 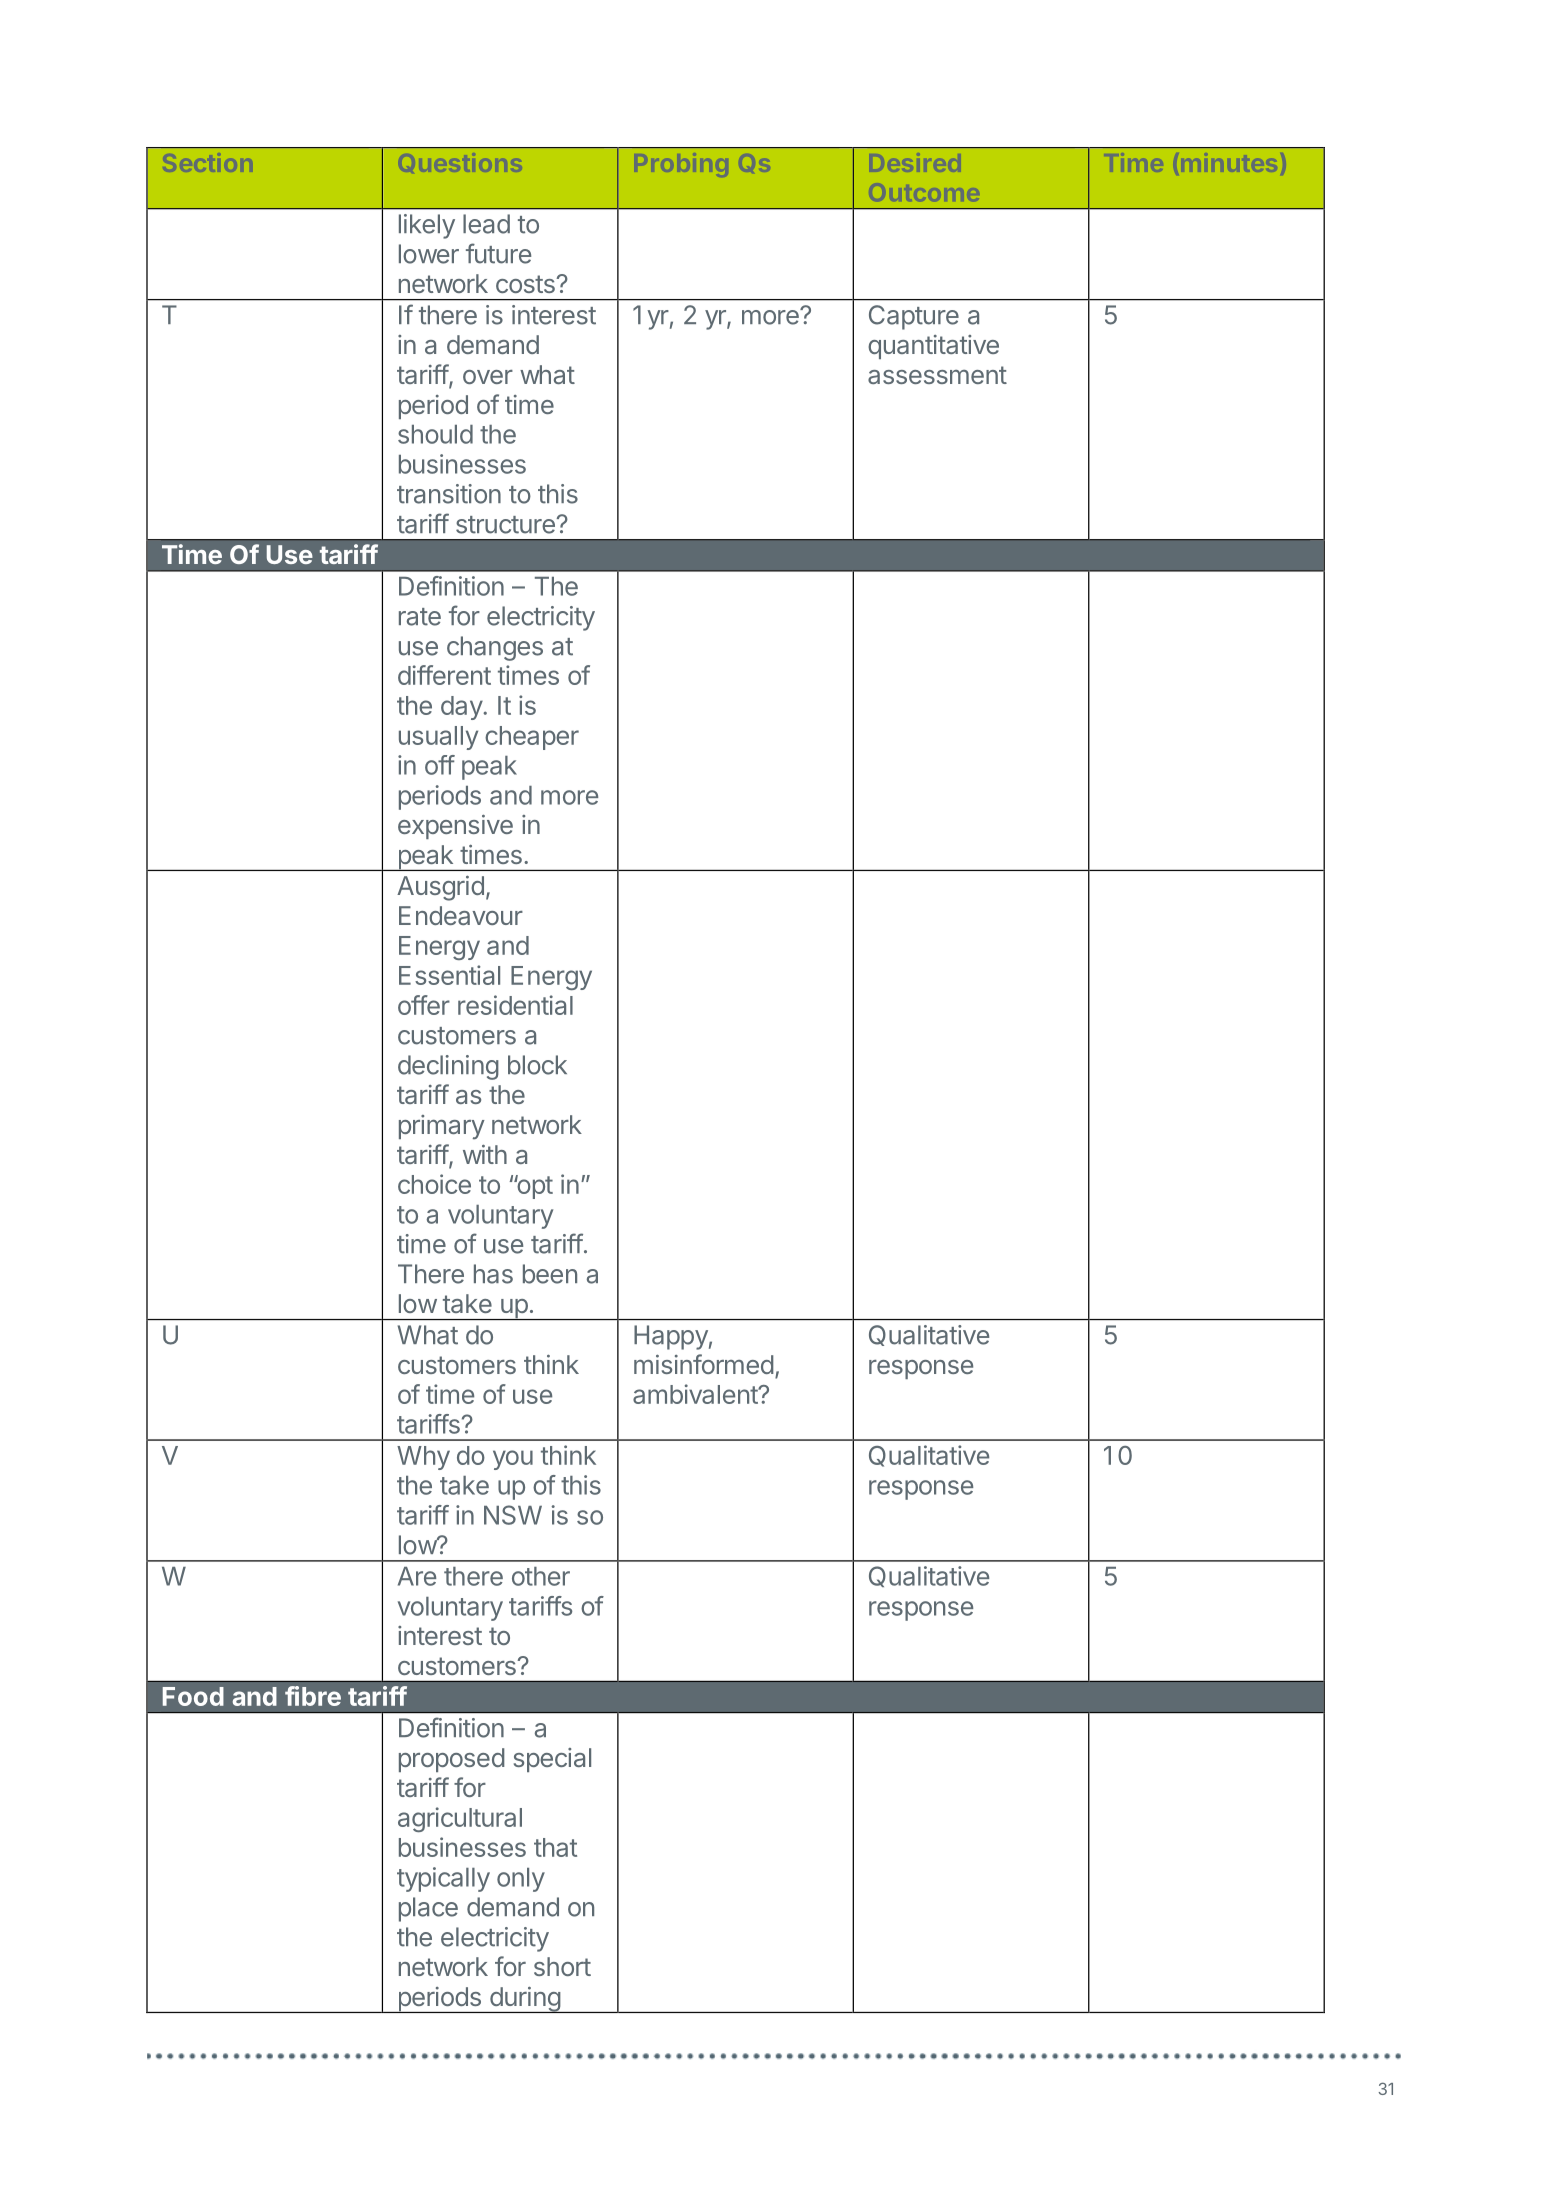 I want to click on place, so click(x=428, y=1909).
